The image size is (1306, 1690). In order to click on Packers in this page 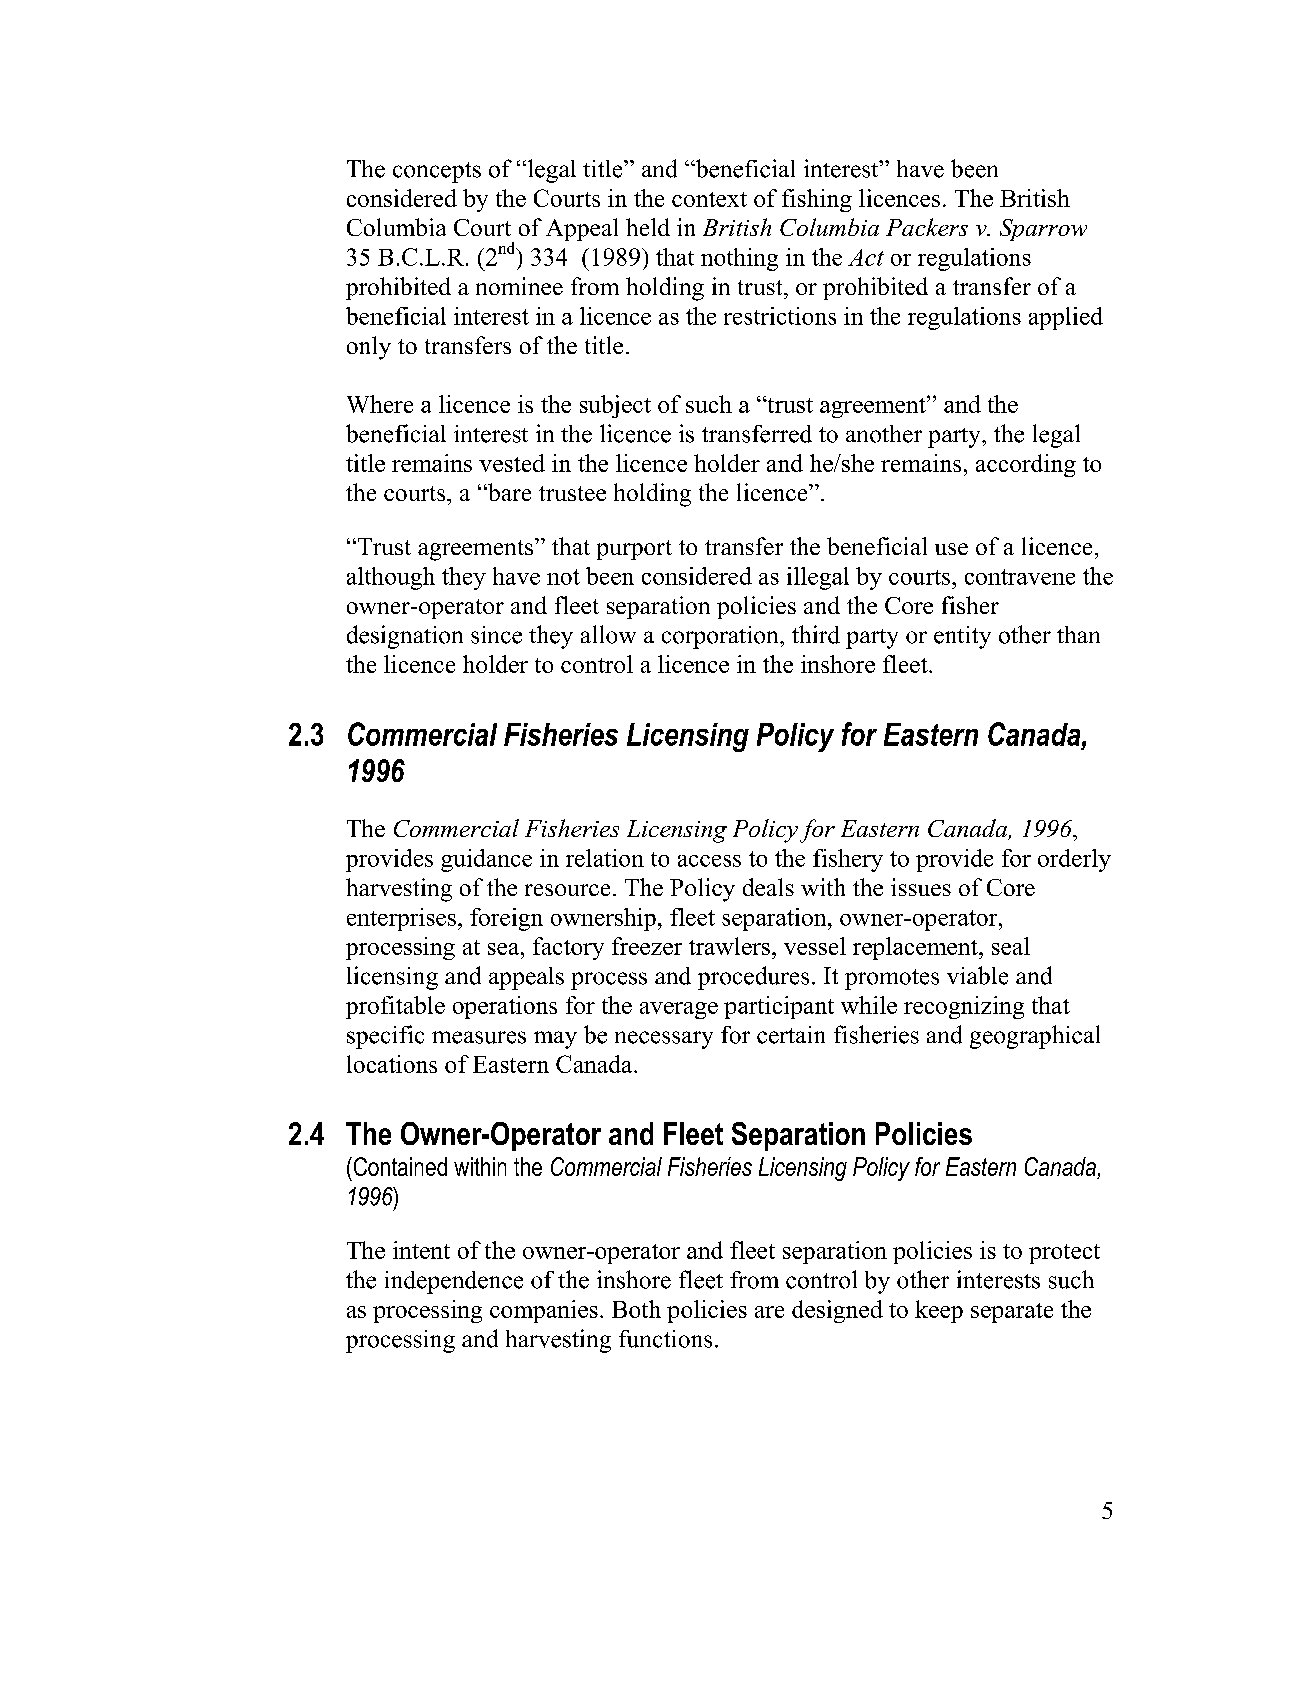, I will do `click(927, 227)`.
